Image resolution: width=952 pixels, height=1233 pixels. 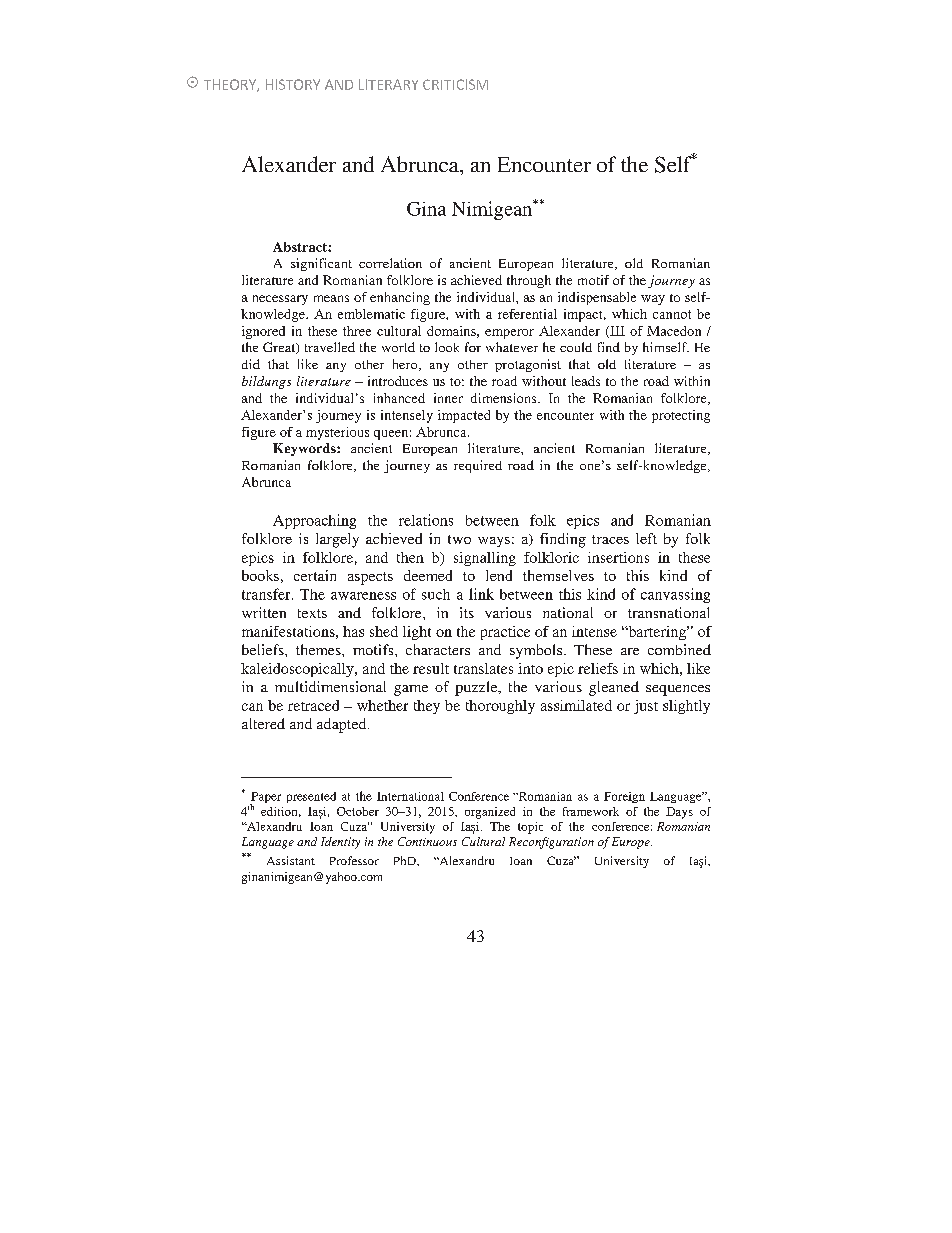 What do you see at coordinates (591, 811) in the screenshot?
I see `framework` at bounding box center [591, 811].
